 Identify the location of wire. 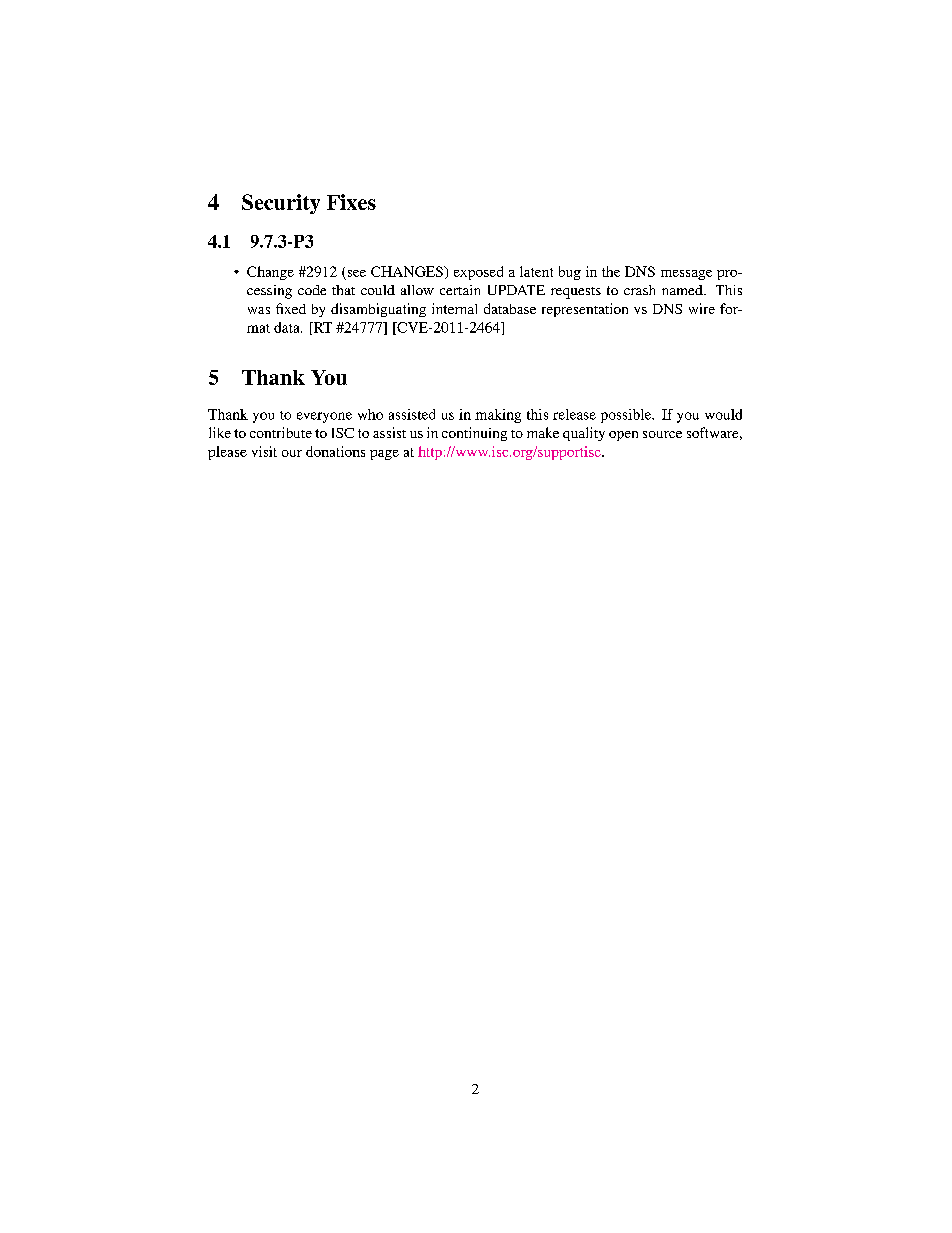
(702, 308).
